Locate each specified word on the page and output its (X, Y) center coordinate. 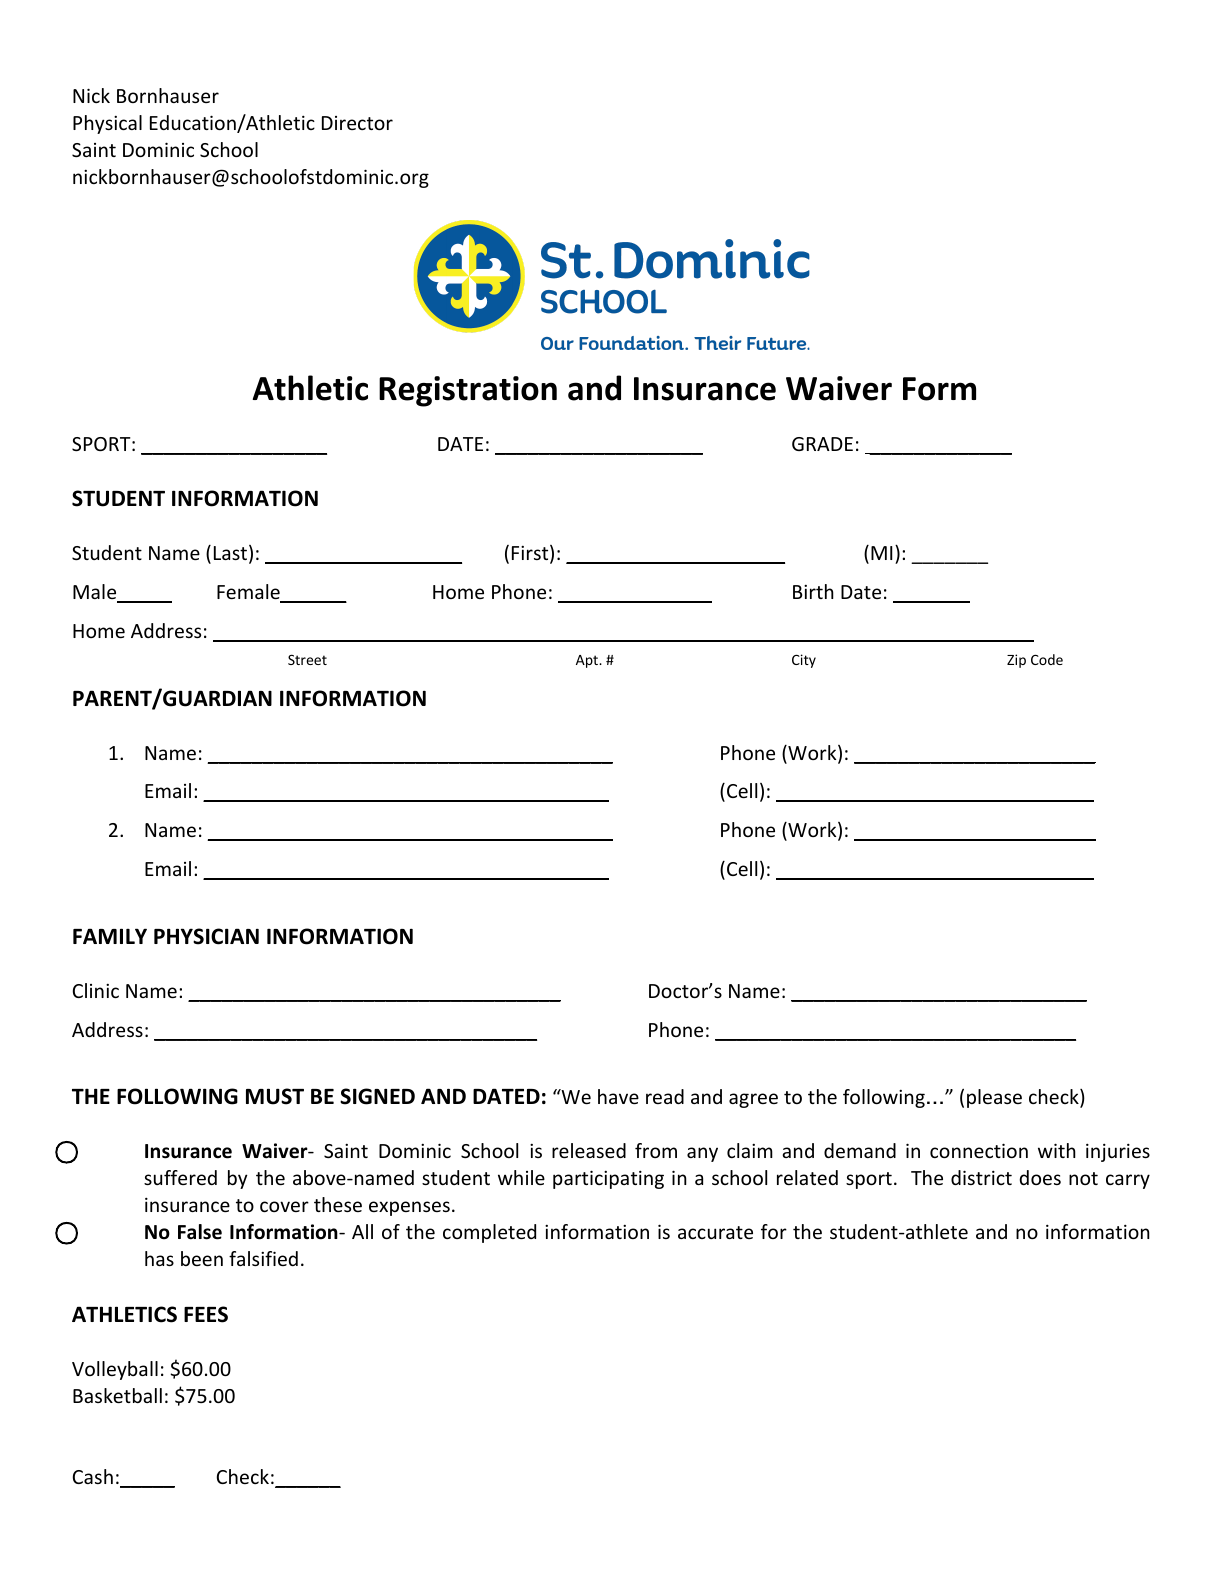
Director (357, 123)
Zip (1016, 661)
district (981, 1177)
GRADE (822, 444)
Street (307, 659)
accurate (715, 1232)
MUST (275, 1096)
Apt (588, 661)
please (994, 1098)
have (618, 1096)
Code (1047, 659)
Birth (813, 591)
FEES (206, 1314)
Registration (468, 391)
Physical (107, 124)
